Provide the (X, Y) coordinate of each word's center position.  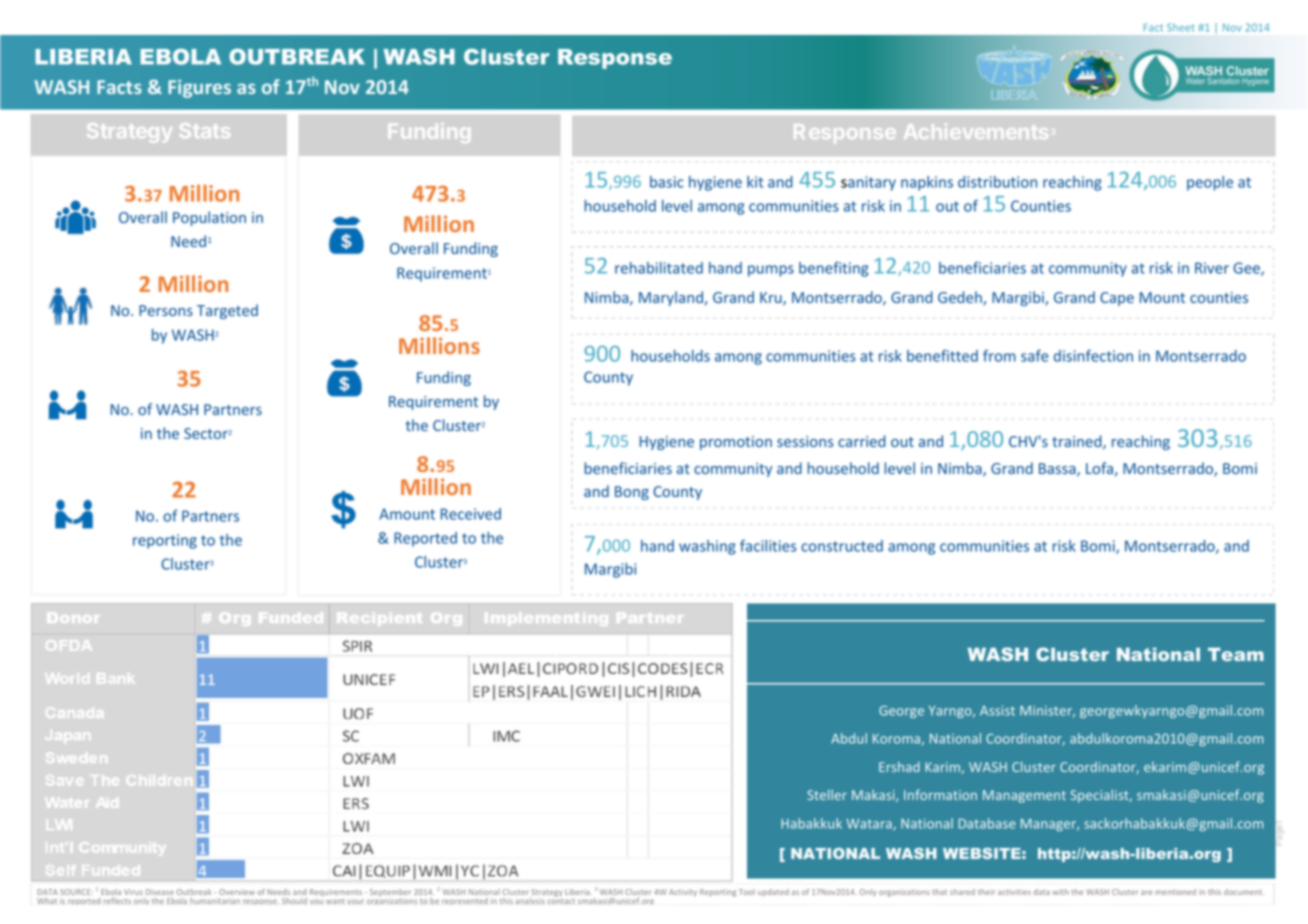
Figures (199, 88)
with (1060, 892)
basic (667, 182)
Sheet (1180, 27)
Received (471, 514)
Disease (160, 892)
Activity (683, 893)
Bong (632, 493)
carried (862, 441)
